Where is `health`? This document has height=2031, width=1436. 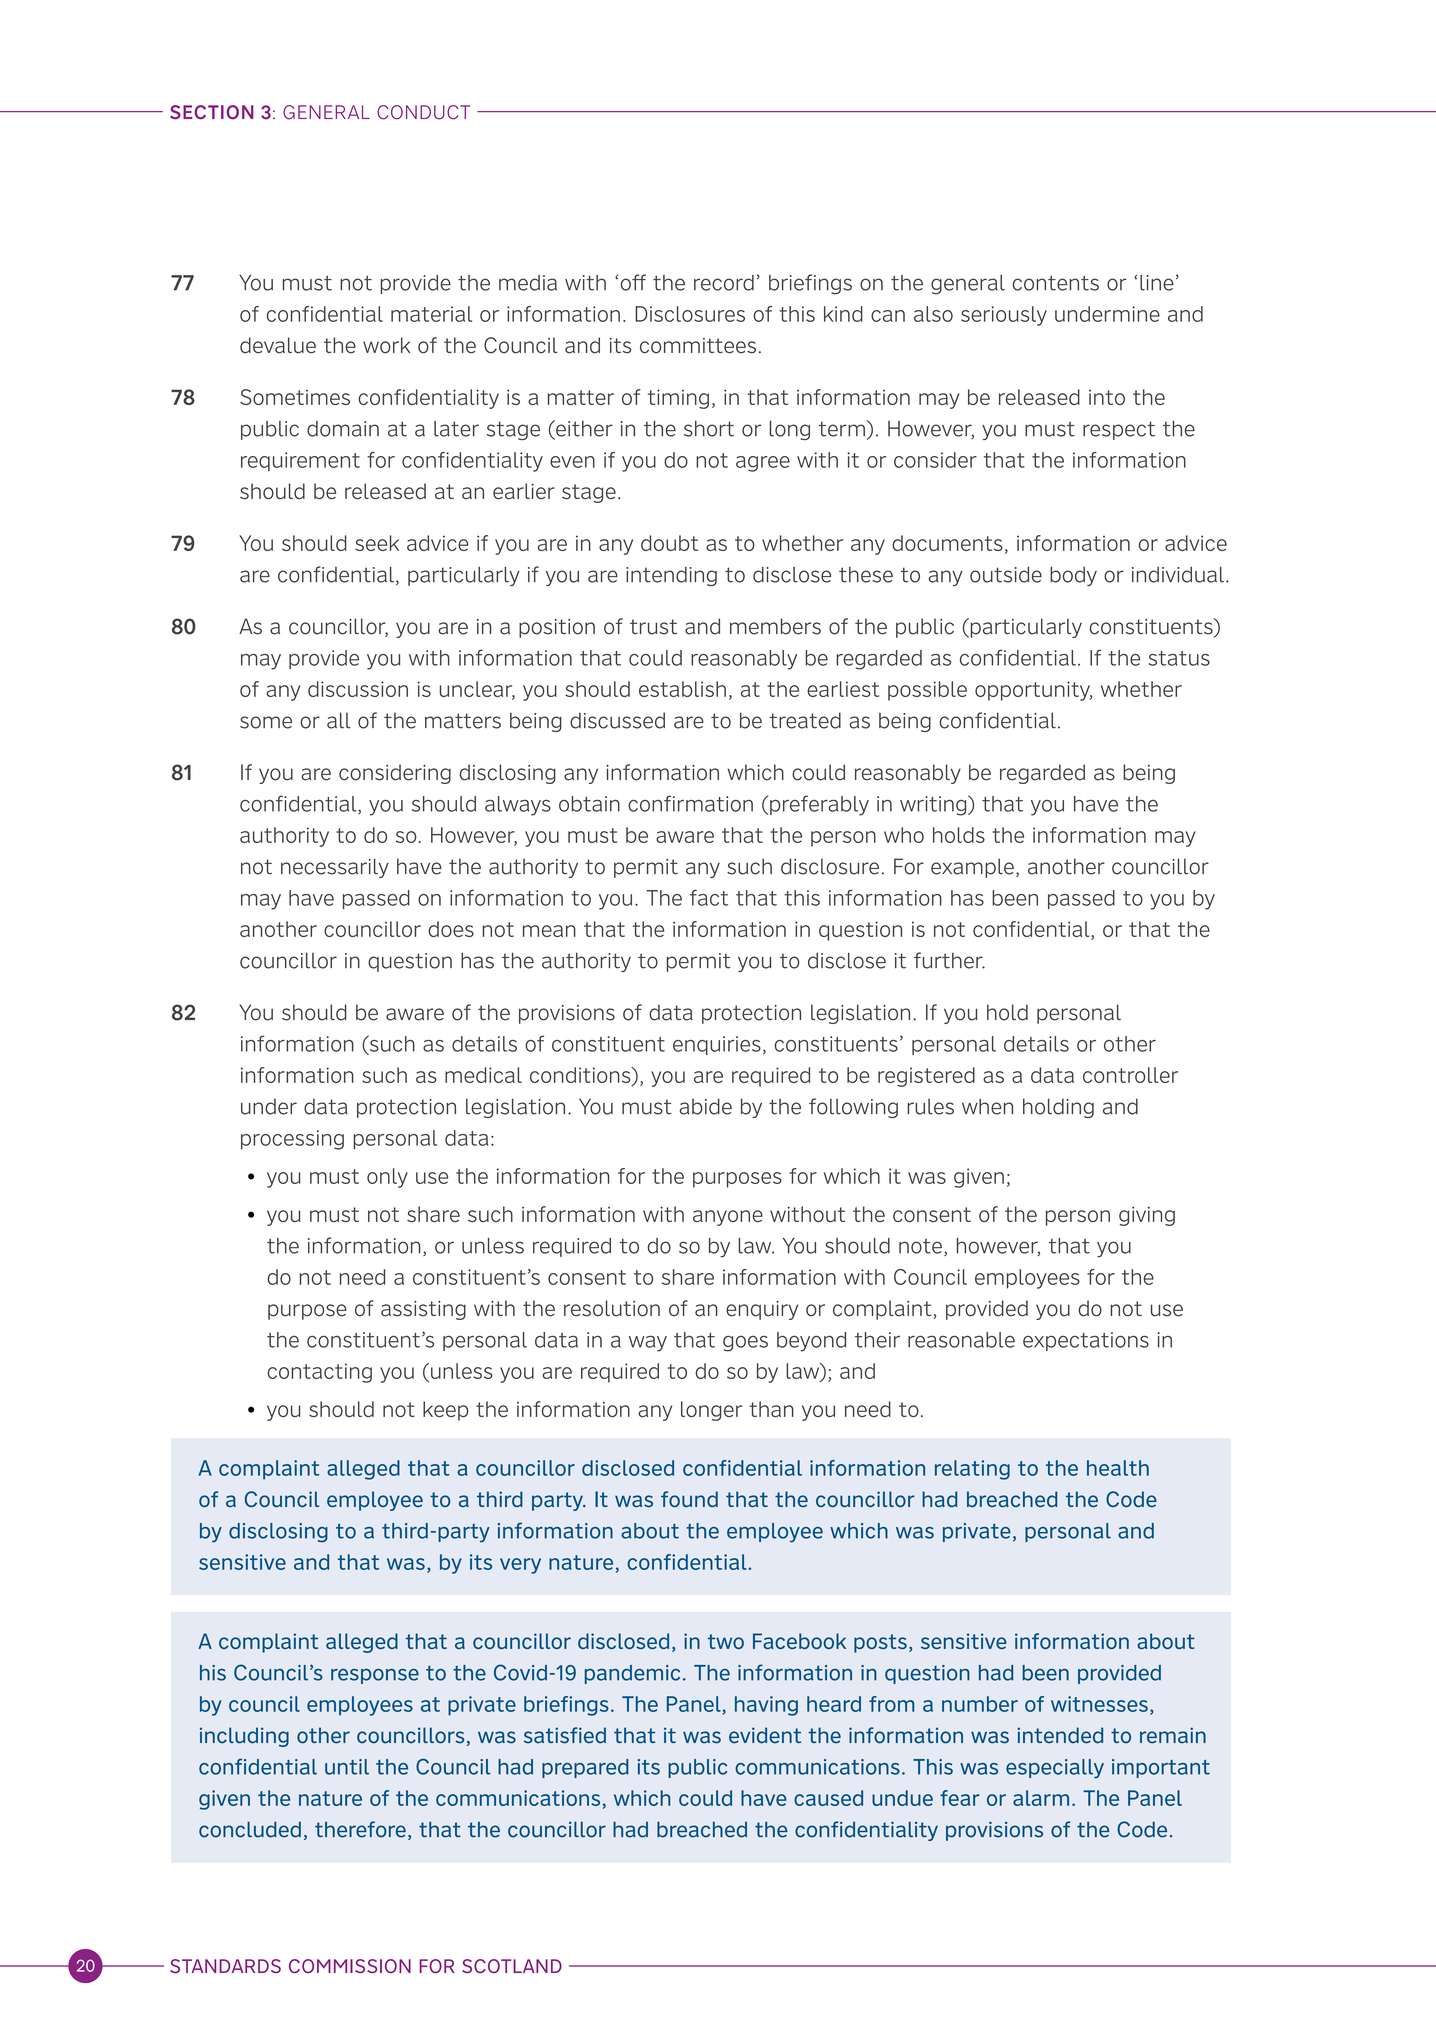 health is located at coordinates (1118, 1468).
